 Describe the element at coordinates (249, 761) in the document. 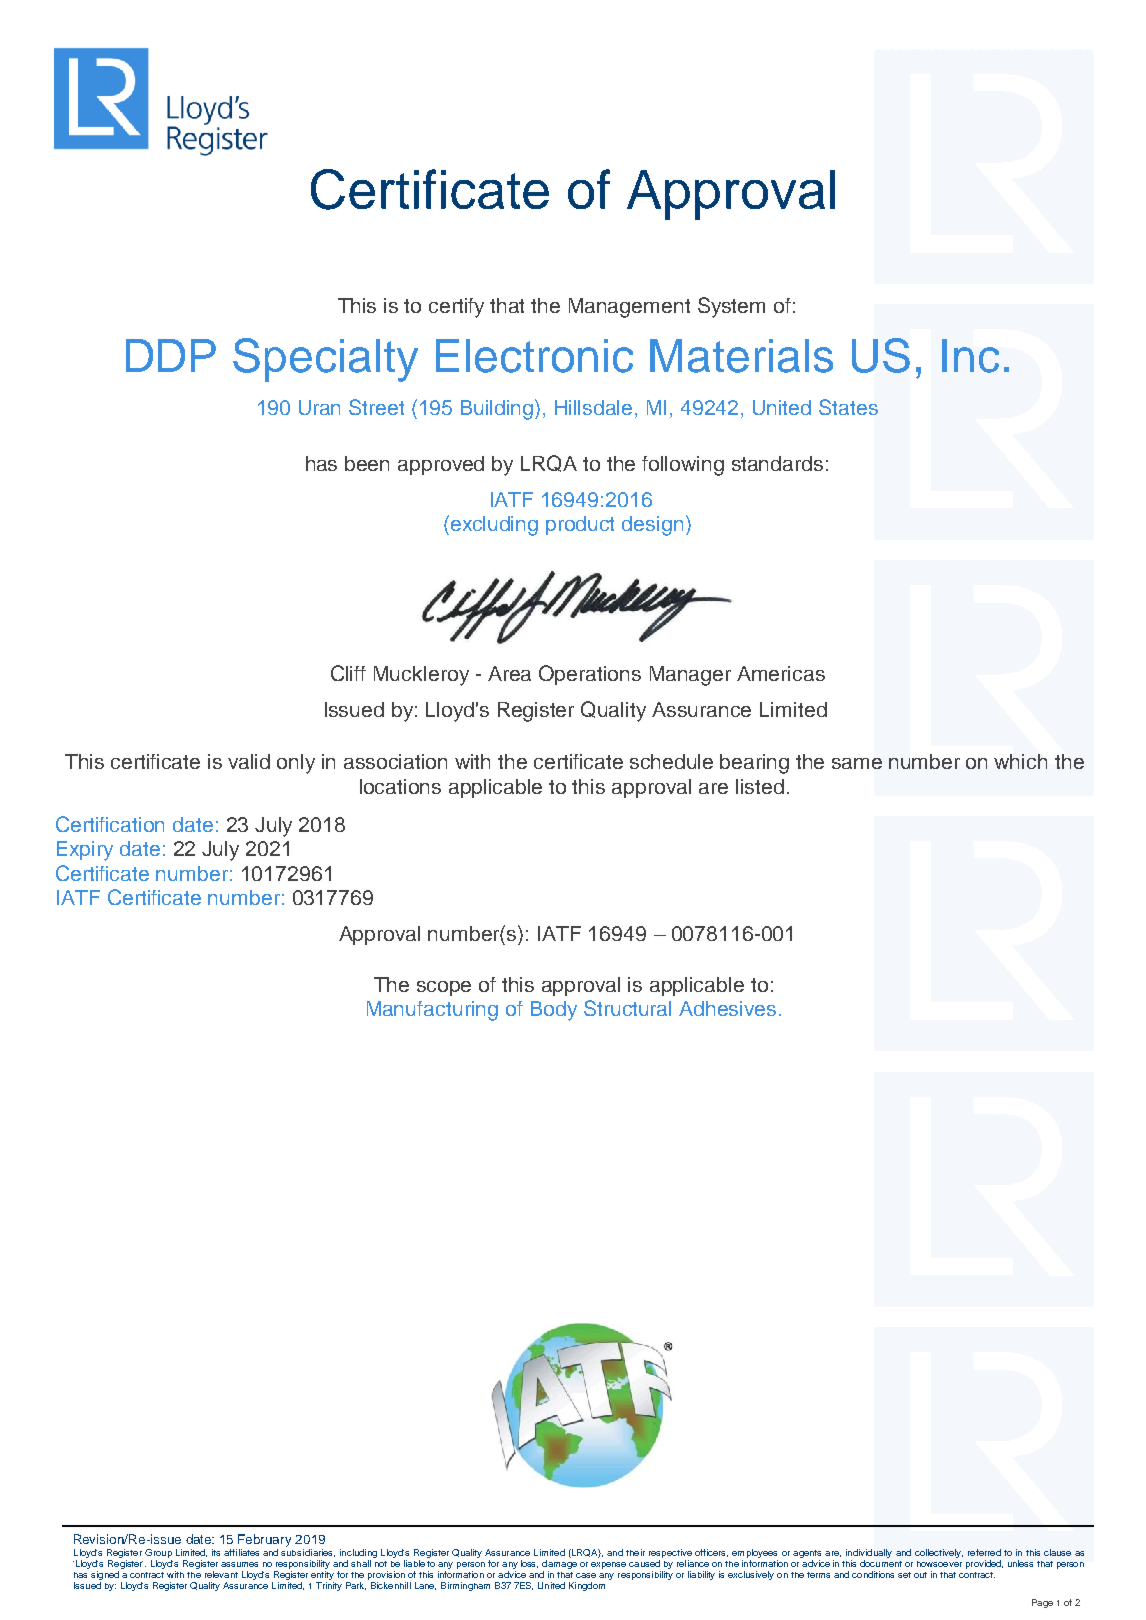

I see `valid` at that location.
